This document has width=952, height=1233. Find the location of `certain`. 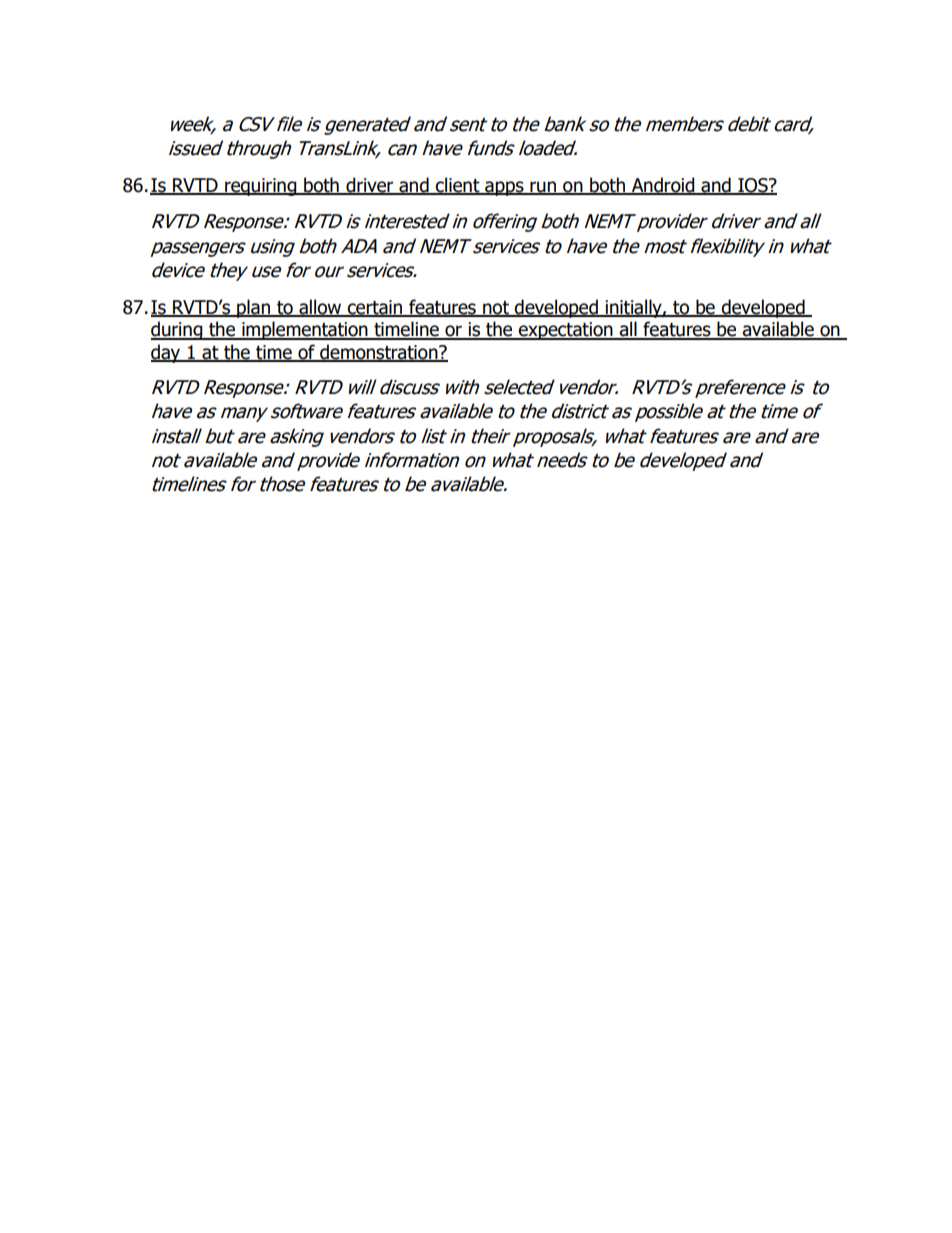

certain is located at coordinates (375, 308).
